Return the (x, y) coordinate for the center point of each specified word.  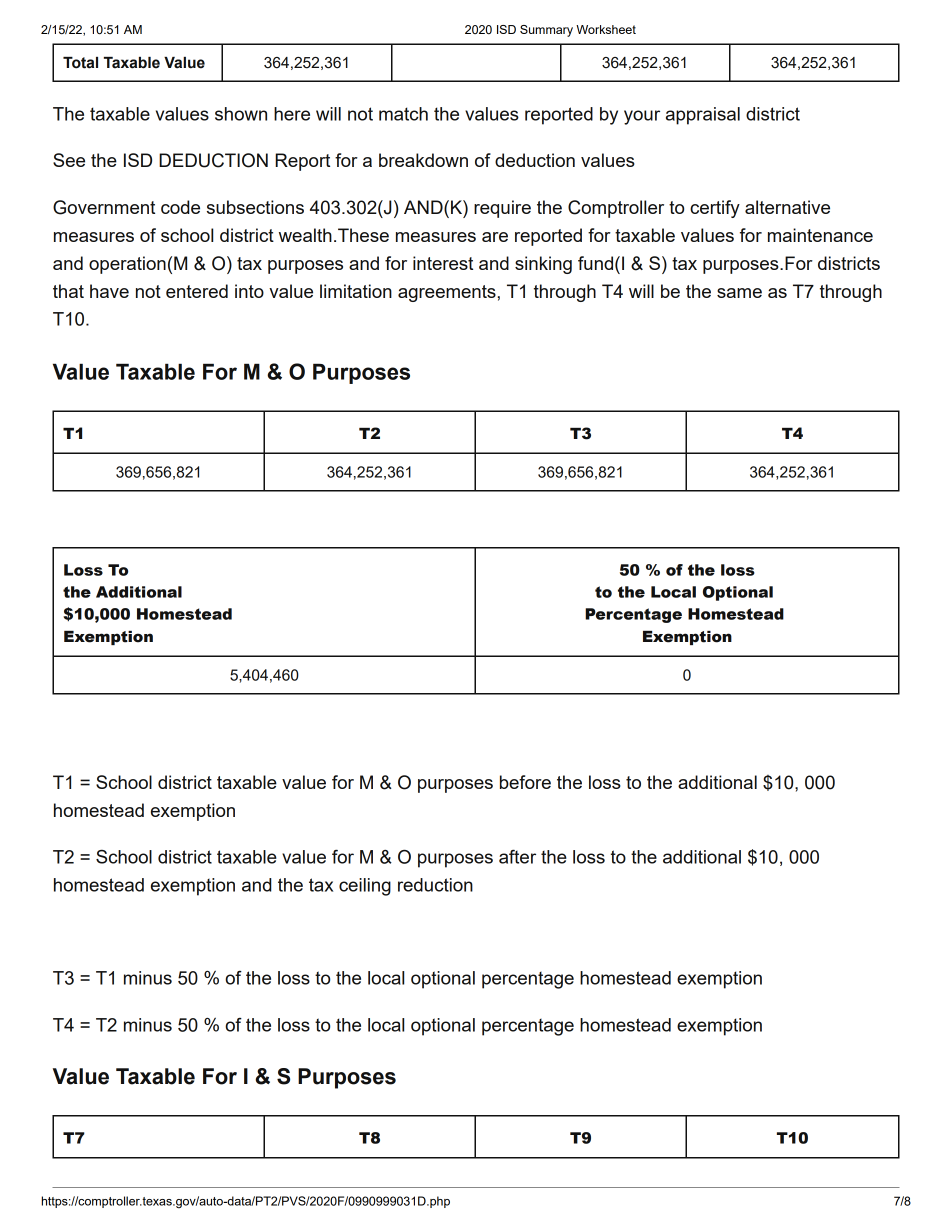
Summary (546, 31)
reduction (435, 885)
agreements (447, 293)
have (109, 291)
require (502, 209)
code (180, 207)
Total (80, 63)
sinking (543, 265)
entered (197, 291)
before (525, 782)
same (739, 293)
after (517, 857)
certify (715, 209)
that (68, 291)
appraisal (703, 116)
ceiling (365, 887)
